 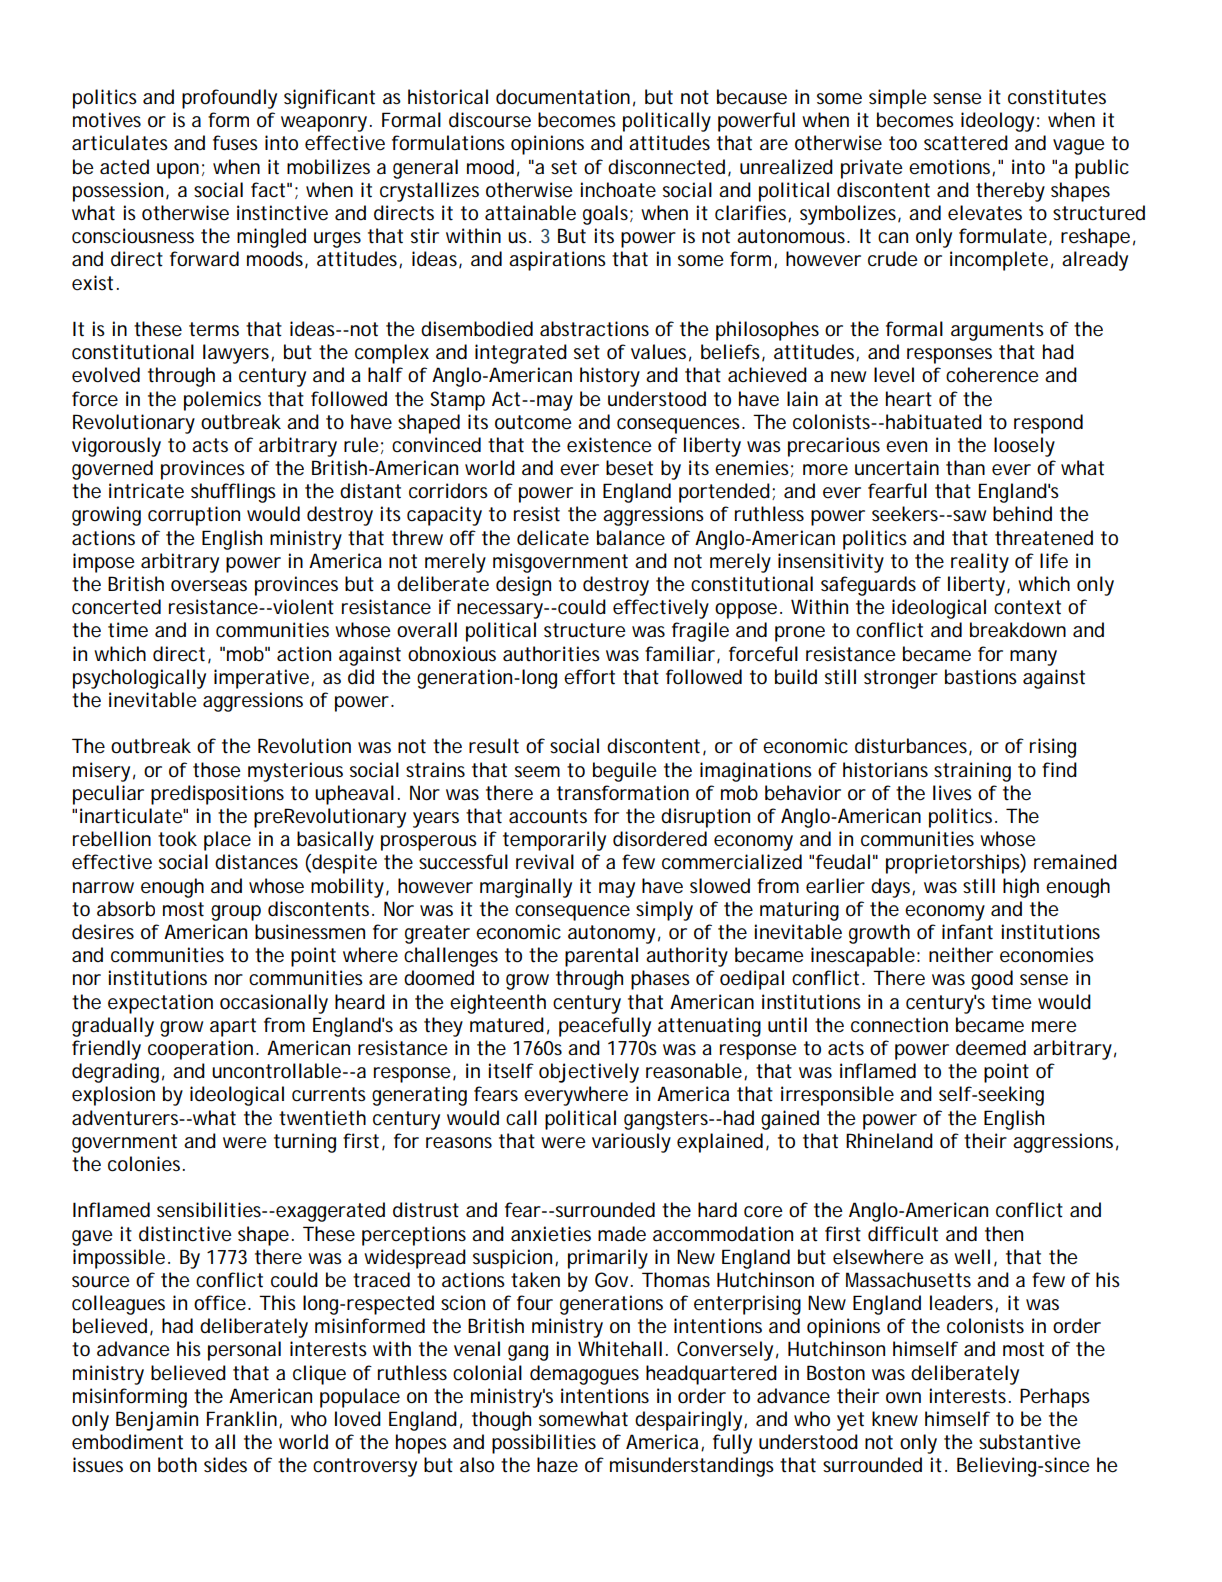 I want to click on those, so click(x=217, y=770).
